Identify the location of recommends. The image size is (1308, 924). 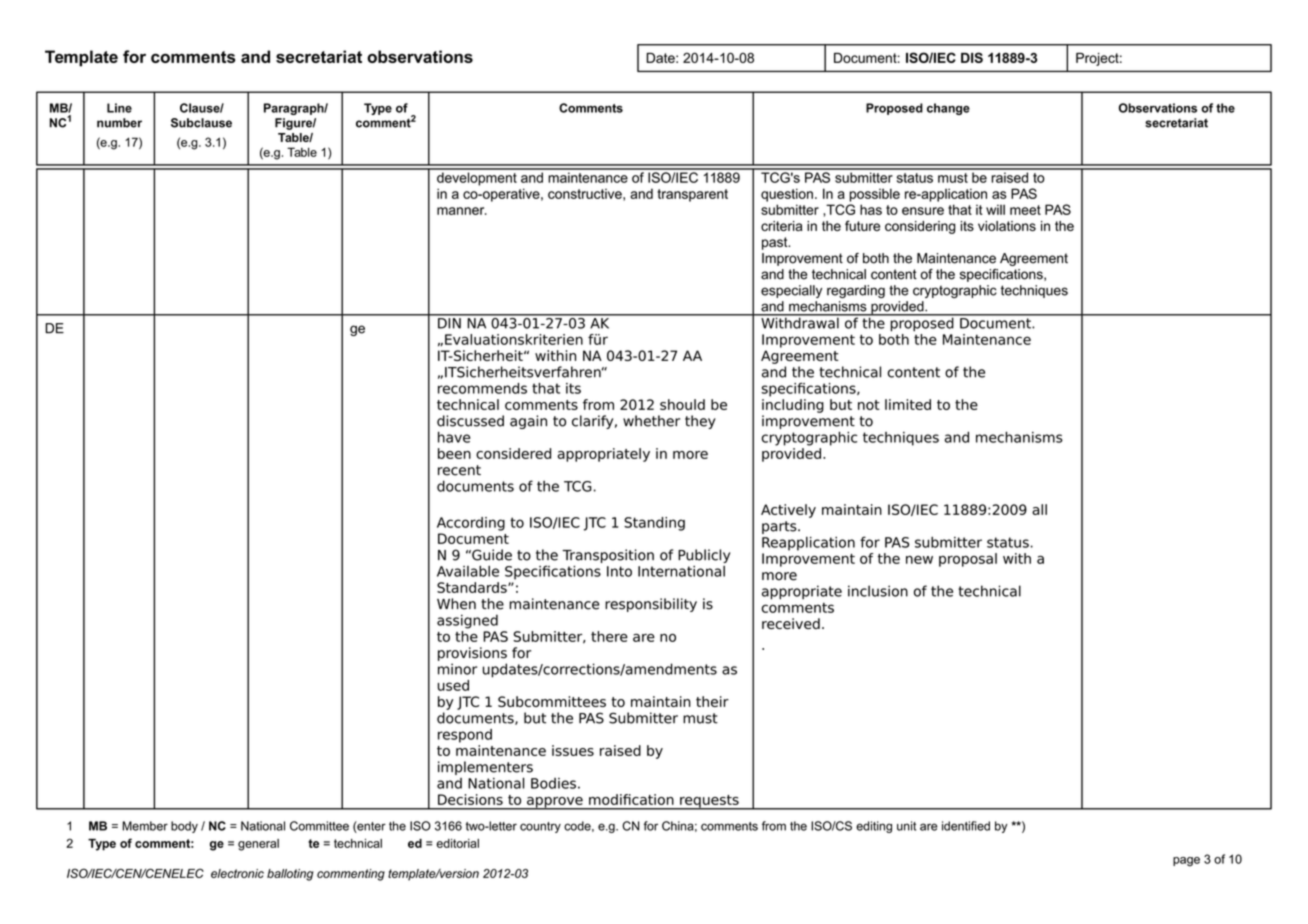
(482, 388).
